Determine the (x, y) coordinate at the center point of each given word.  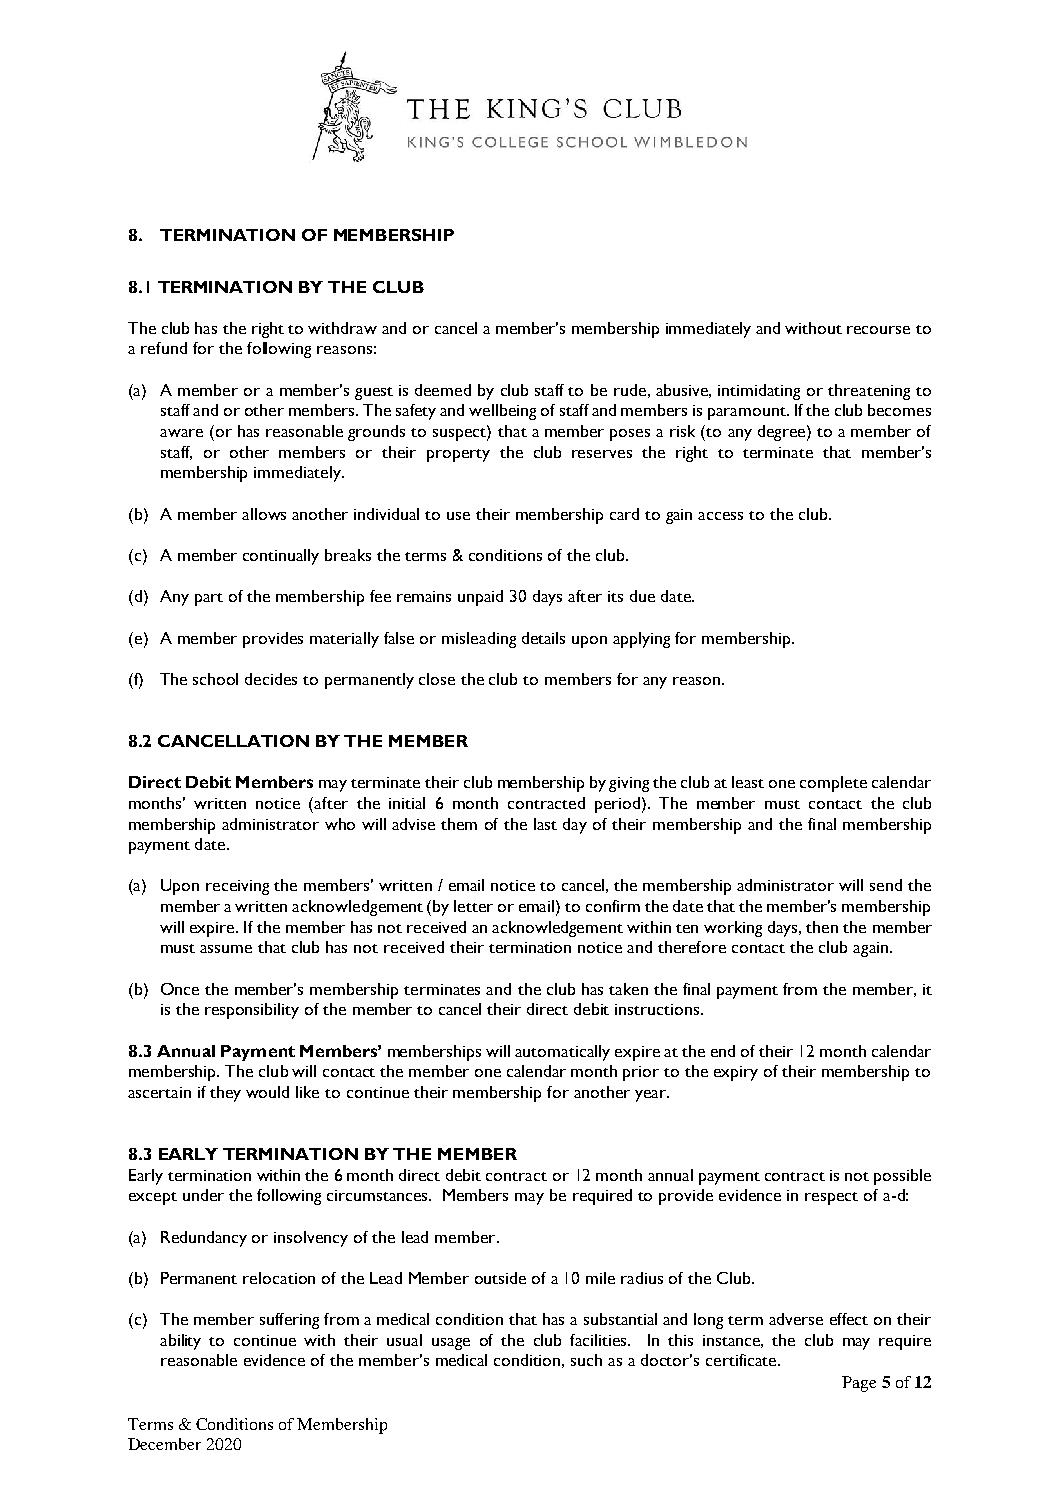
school (215, 679)
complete (833, 784)
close (437, 679)
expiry (736, 1073)
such (586, 1360)
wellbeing (502, 412)
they (225, 1094)
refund (164, 348)
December (164, 1444)
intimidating (759, 392)
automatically (562, 1053)
